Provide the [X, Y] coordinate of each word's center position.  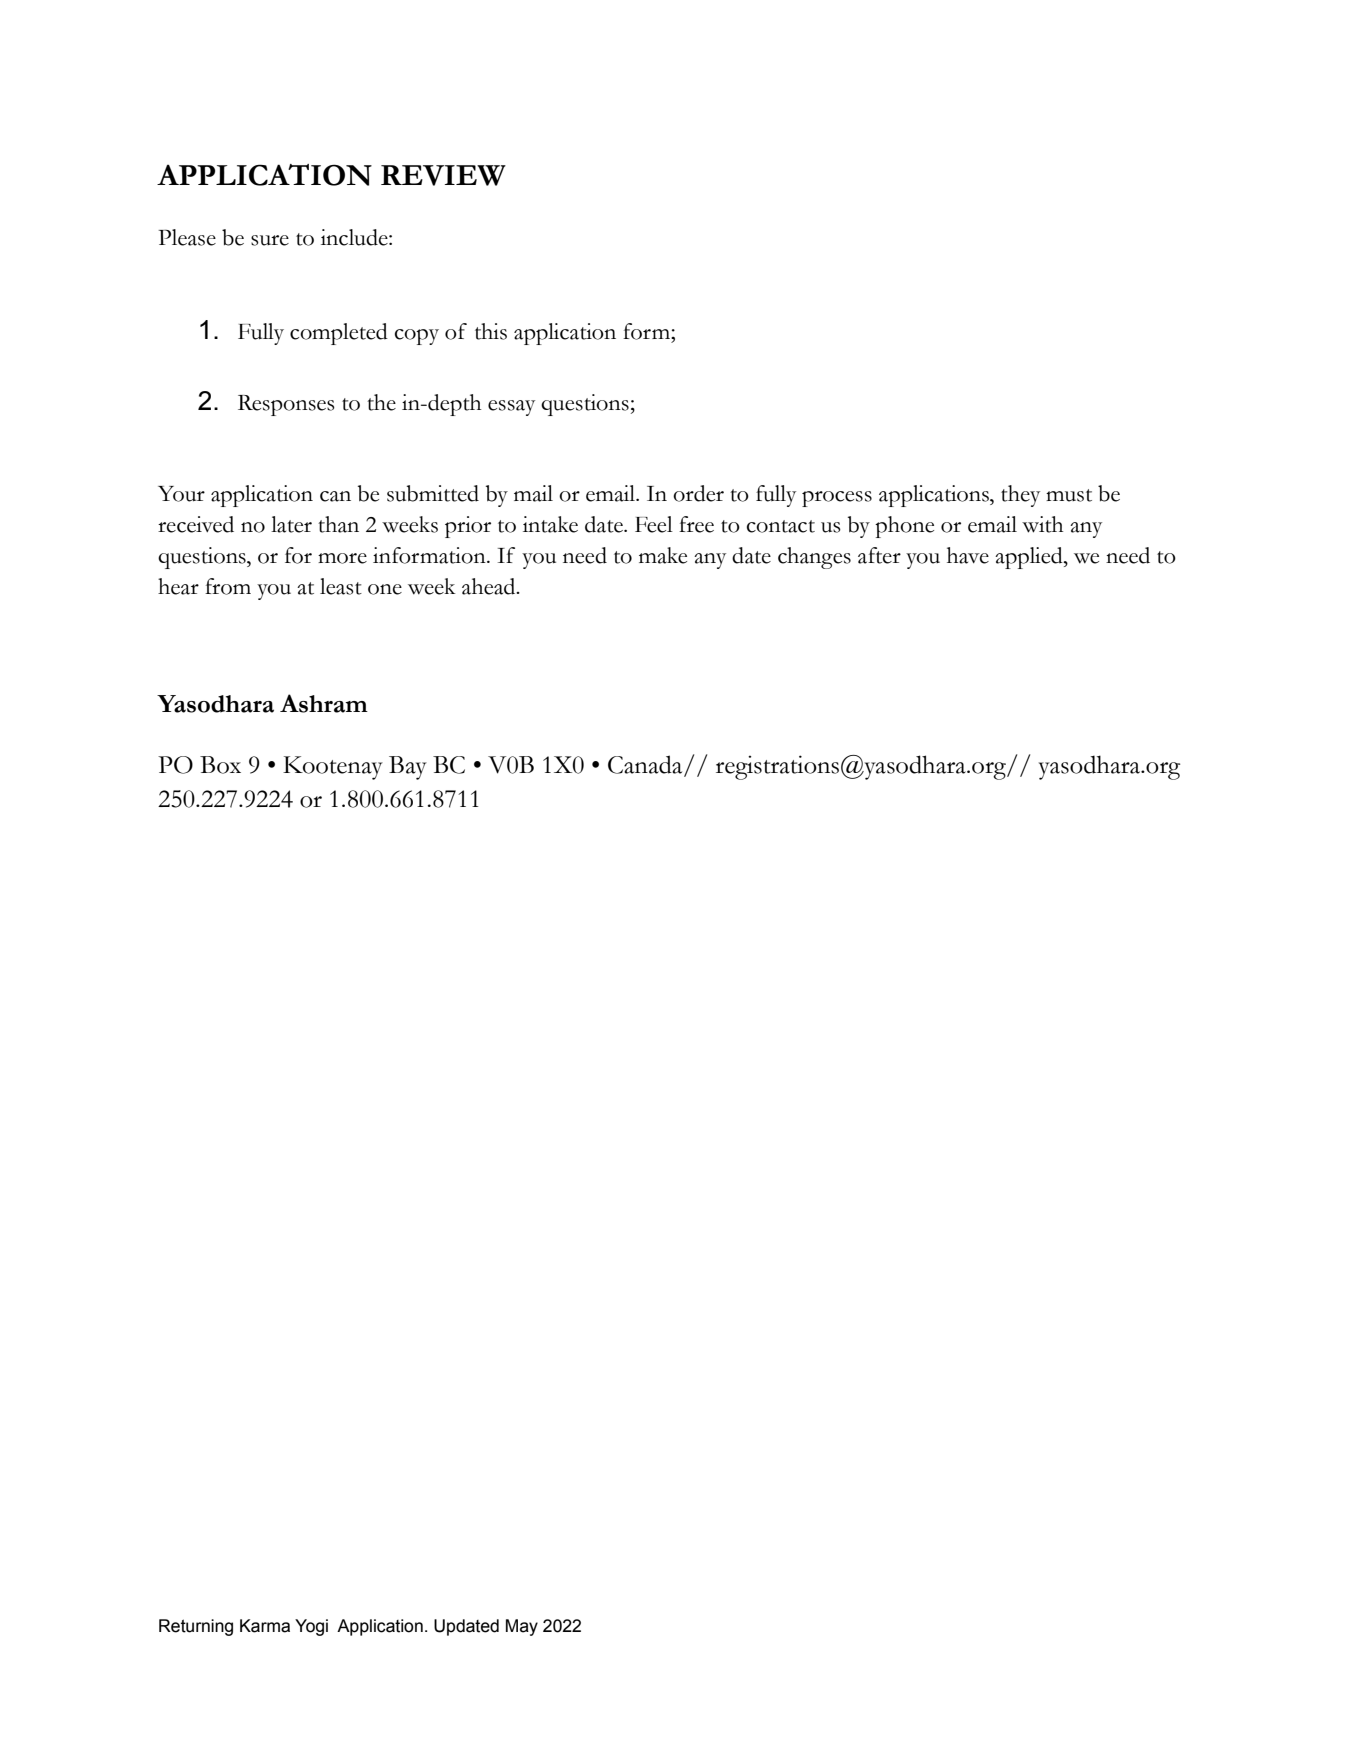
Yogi [311, 1627]
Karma [265, 1626]
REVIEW [443, 175]
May [522, 1627]
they [1020, 496]
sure [270, 240]
